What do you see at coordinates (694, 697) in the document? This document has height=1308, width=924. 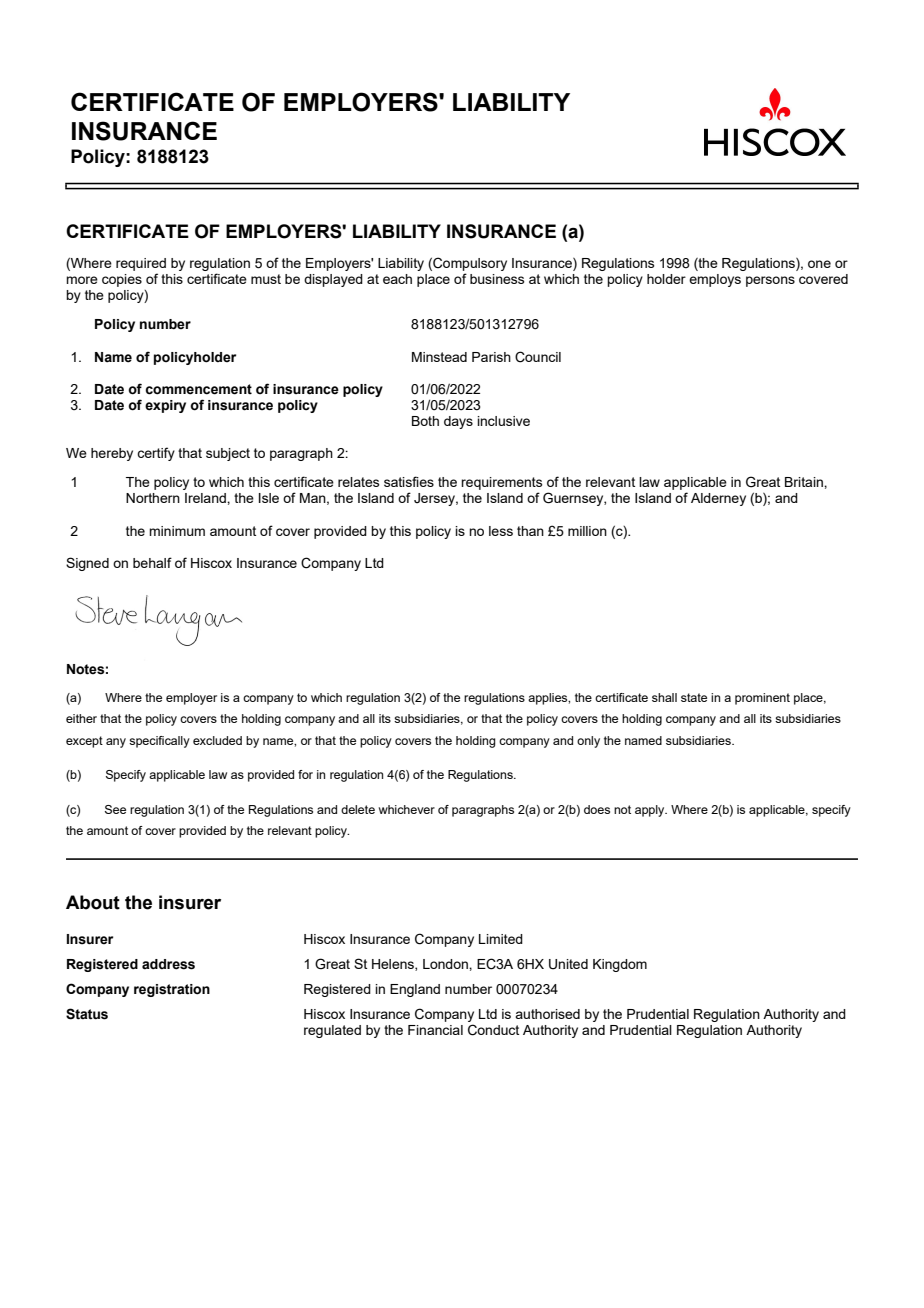 I see `state` at bounding box center [694, 697].
